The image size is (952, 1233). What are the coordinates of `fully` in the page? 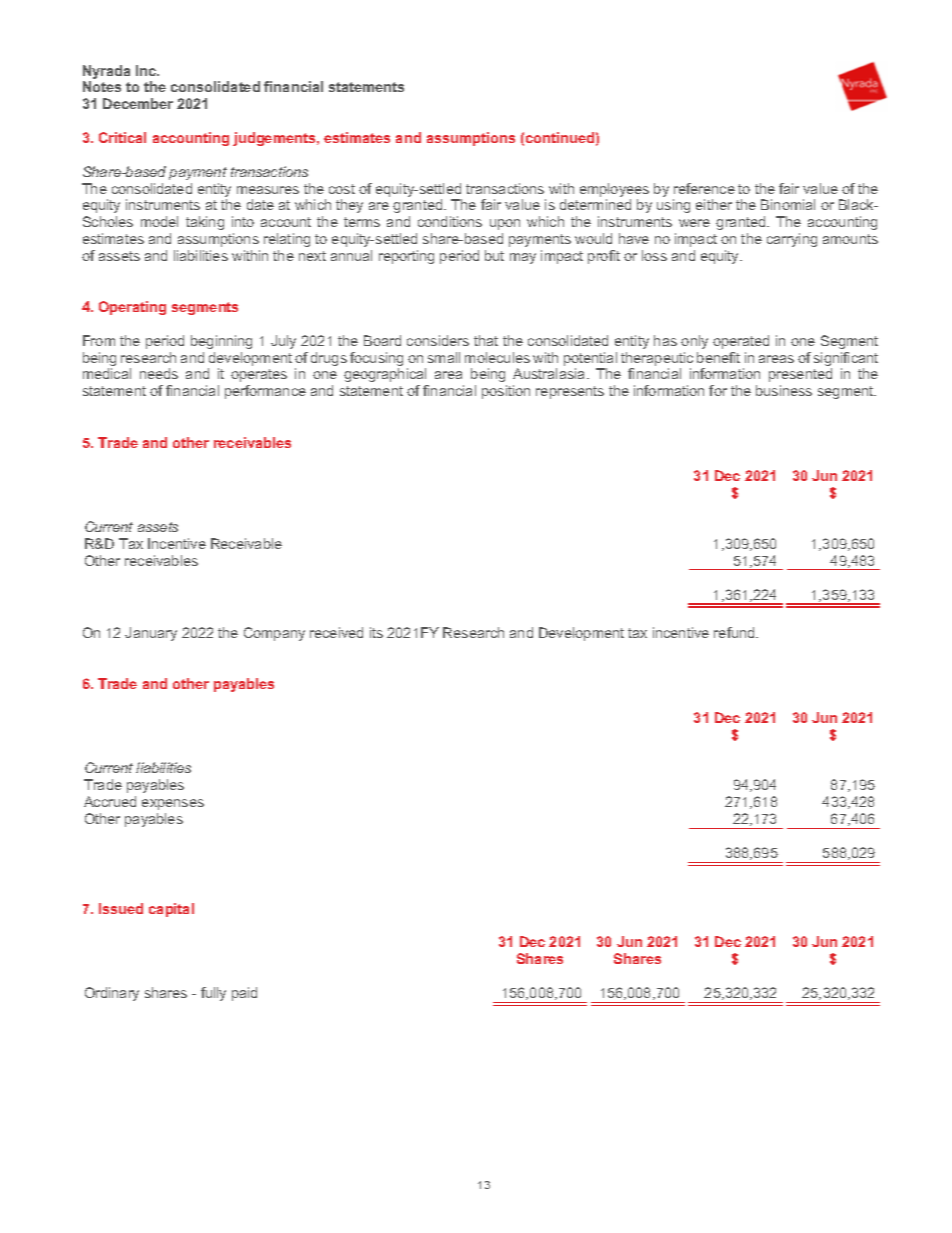 It's located at (213, 994).
